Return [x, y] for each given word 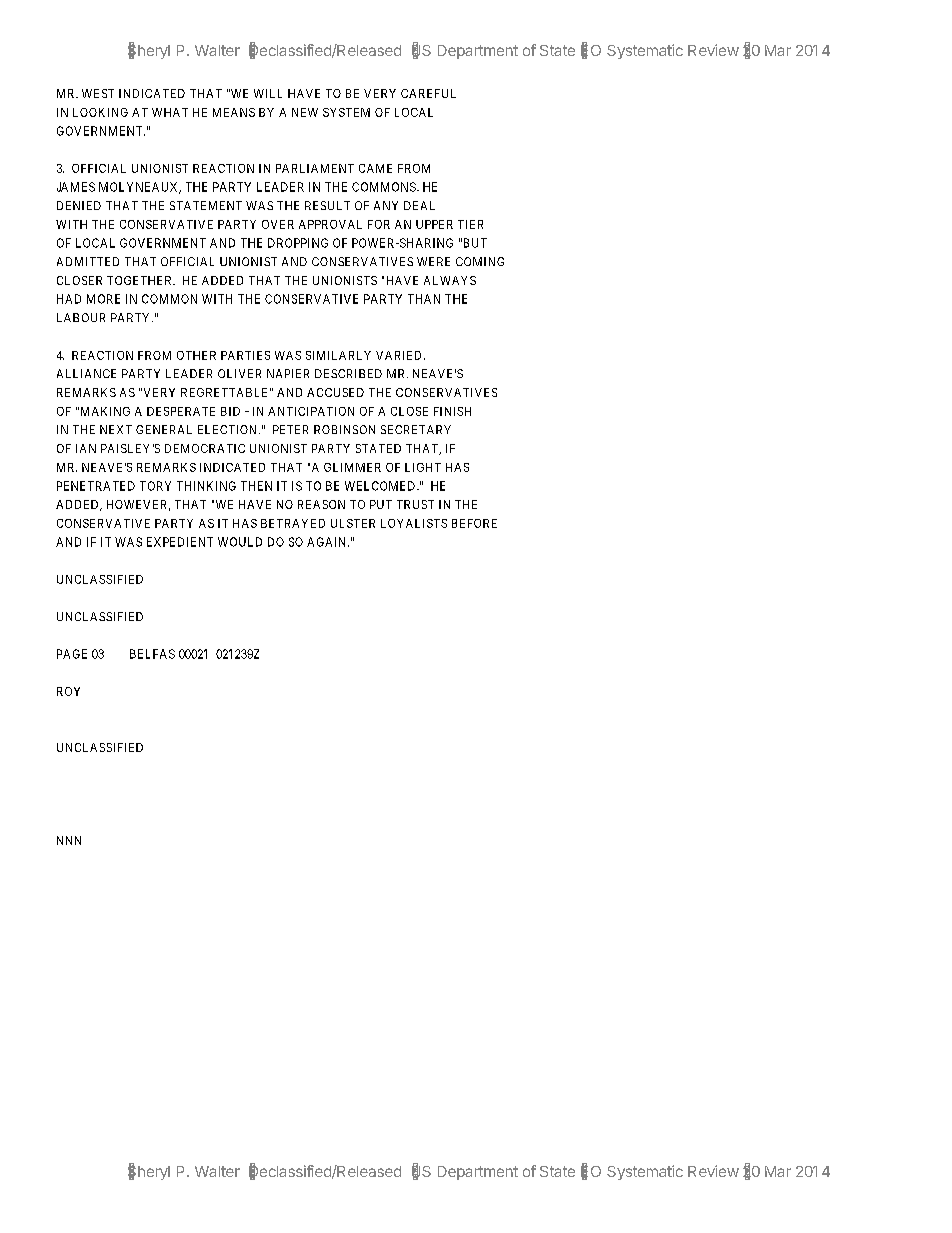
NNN [69, 840]
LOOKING [100, 112]
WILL [268, 93]
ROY [68, 691]
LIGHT [423, 467]
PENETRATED [96, 486]
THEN [256, 486]
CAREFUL [428, 93]
